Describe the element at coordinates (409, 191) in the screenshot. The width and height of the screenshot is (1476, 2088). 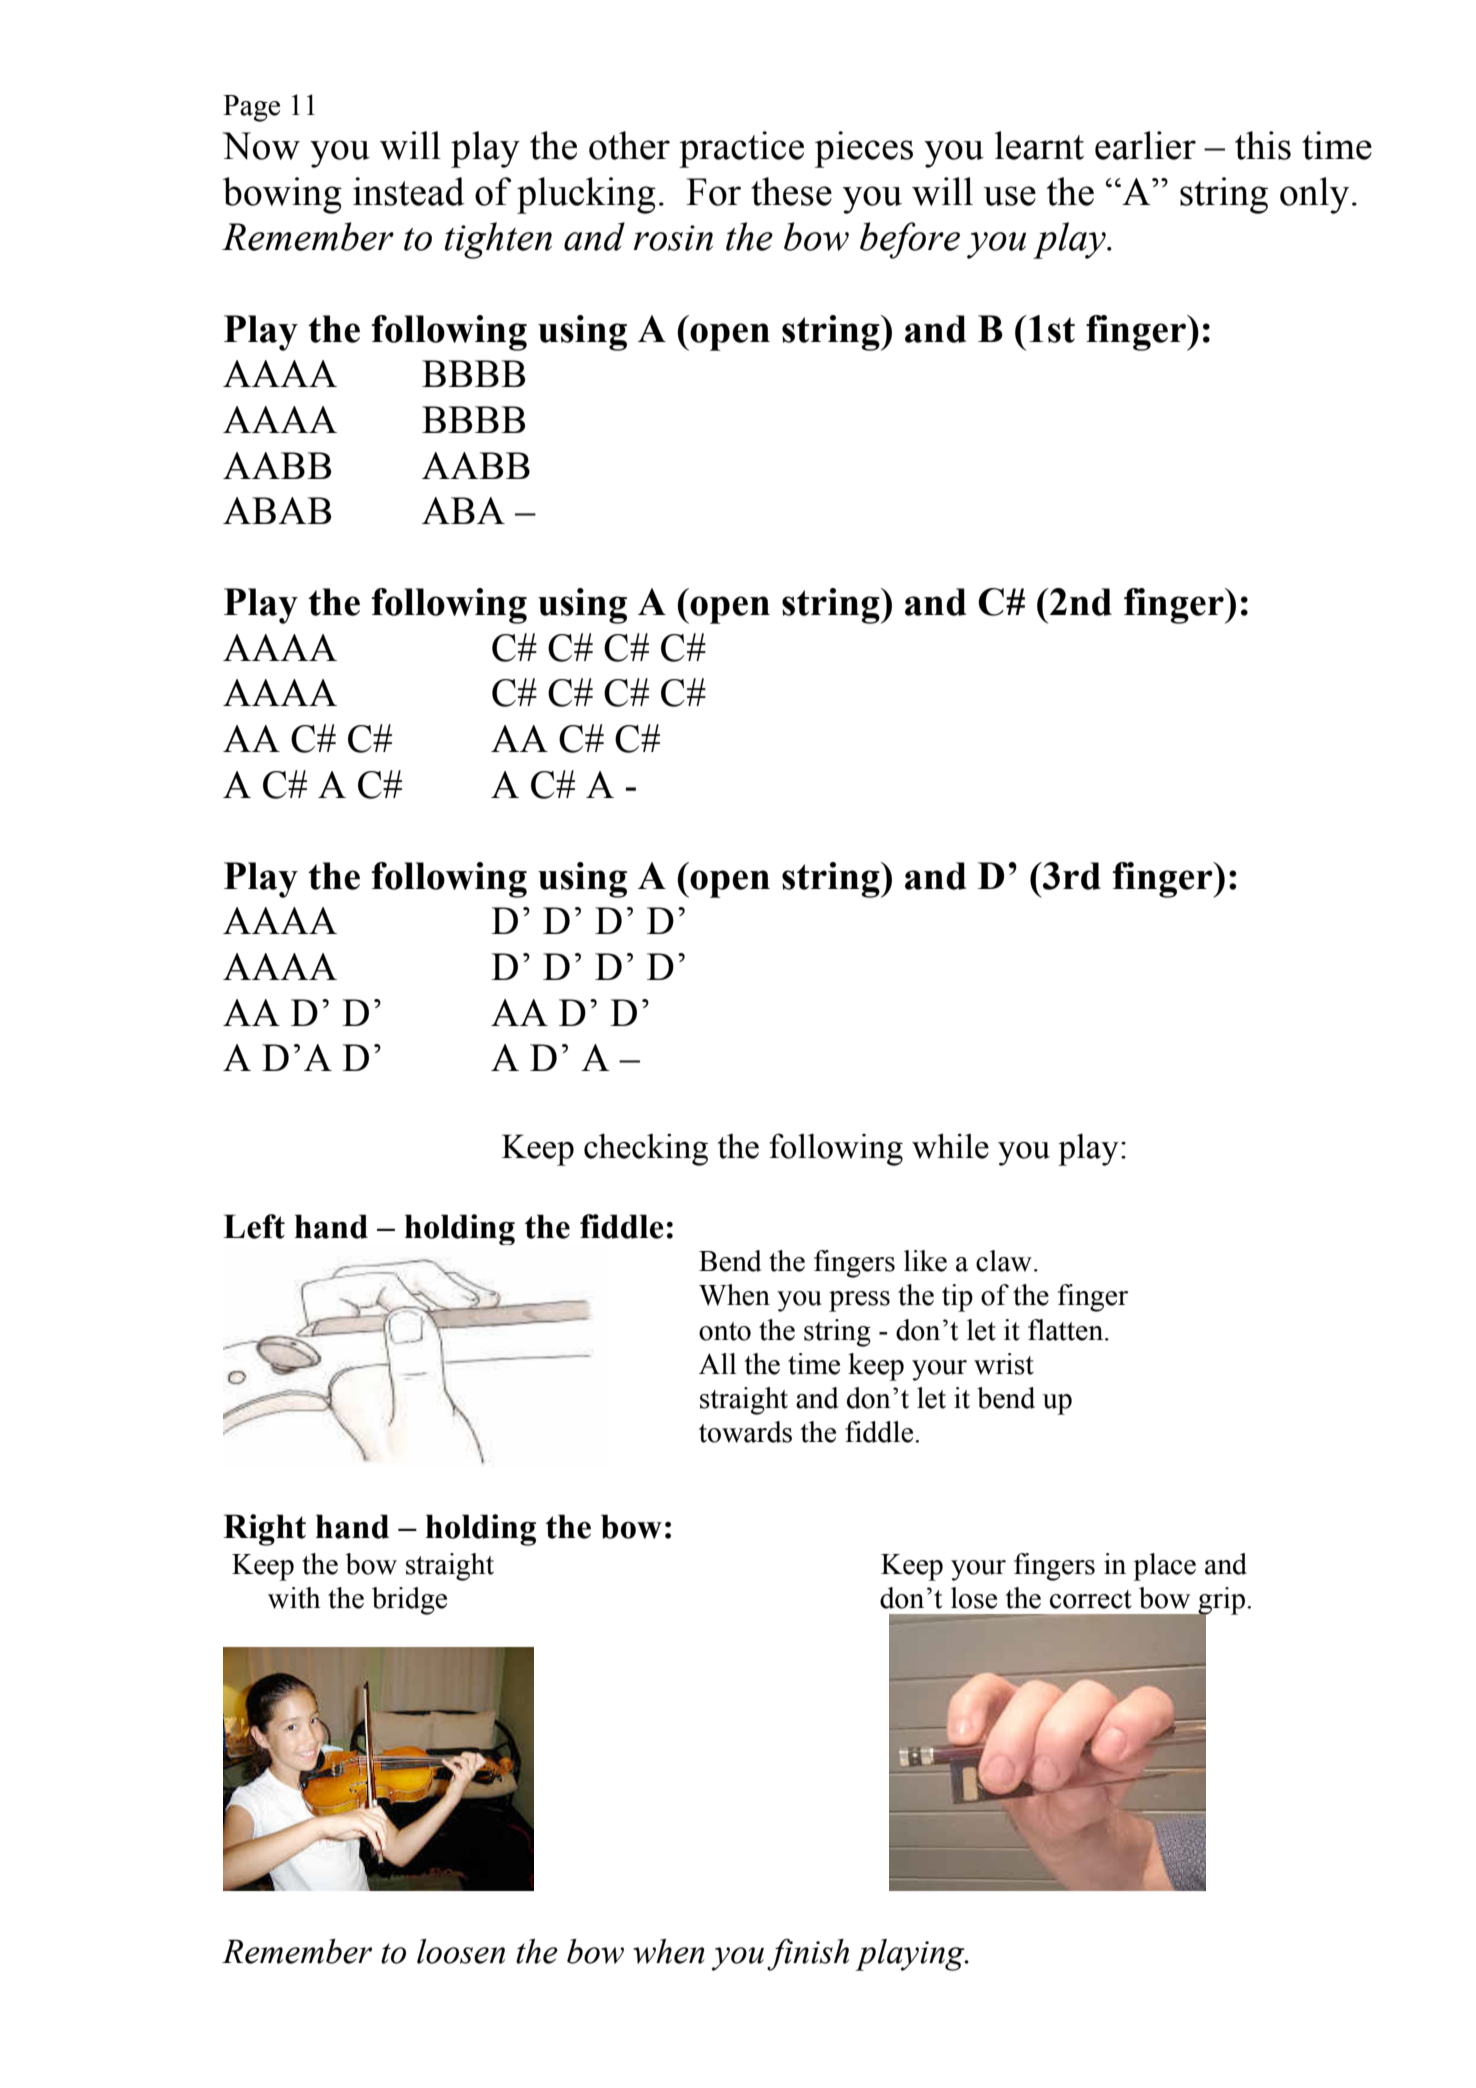
I see `instead` at that location.
